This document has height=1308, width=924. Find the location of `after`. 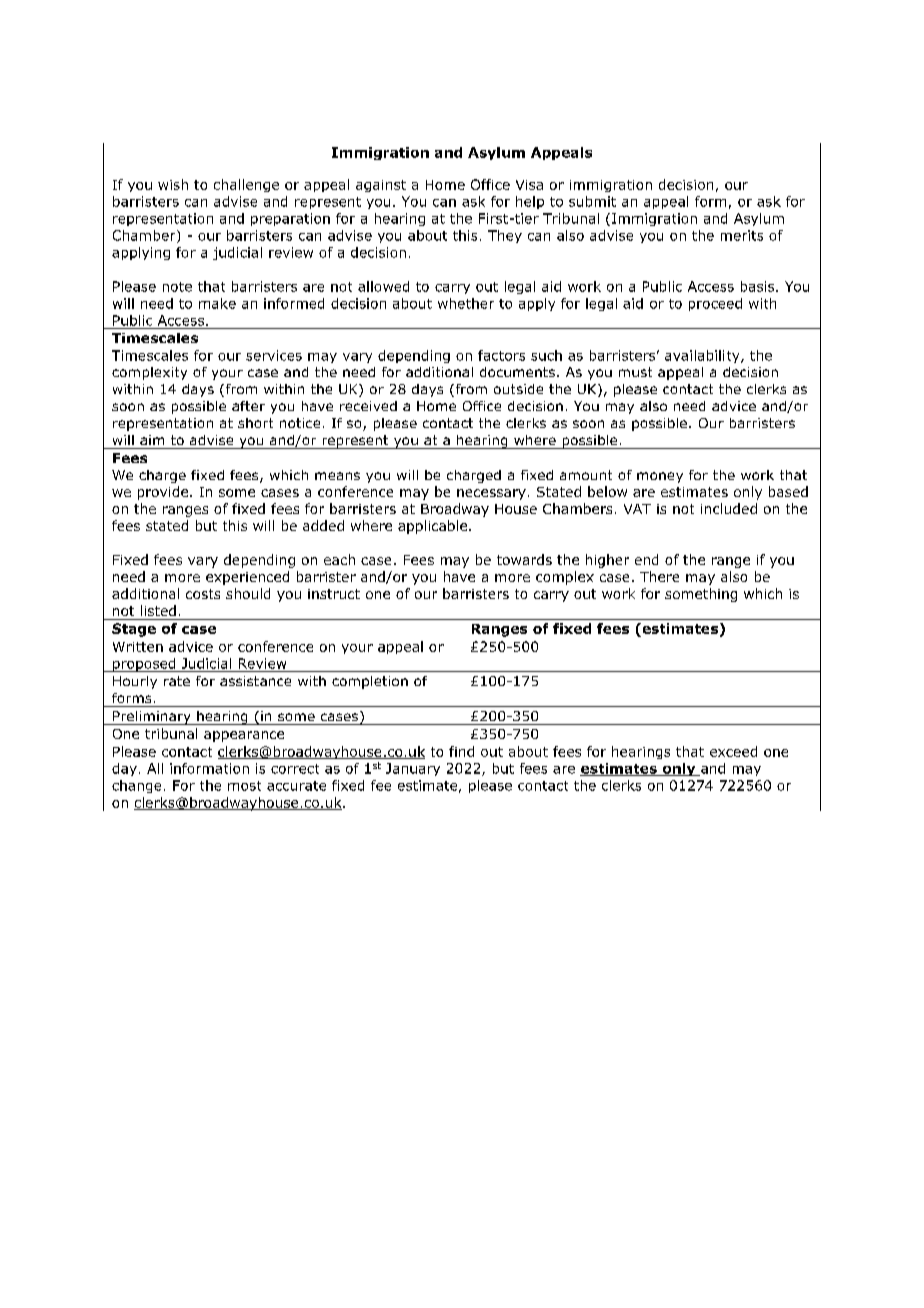

after is located at coordinates (248, 406).
